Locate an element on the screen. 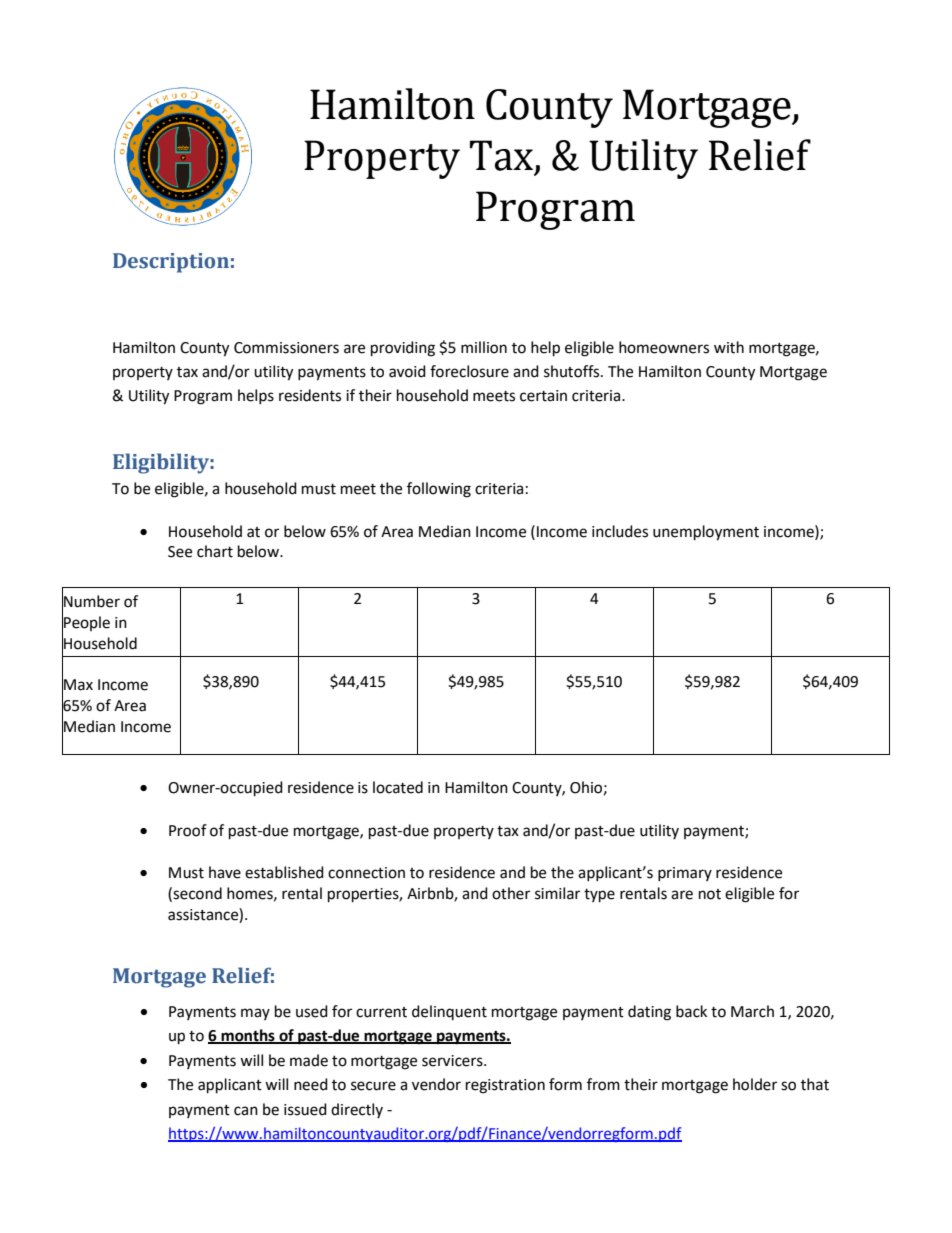  need is located at coordinates (311, 1084).
